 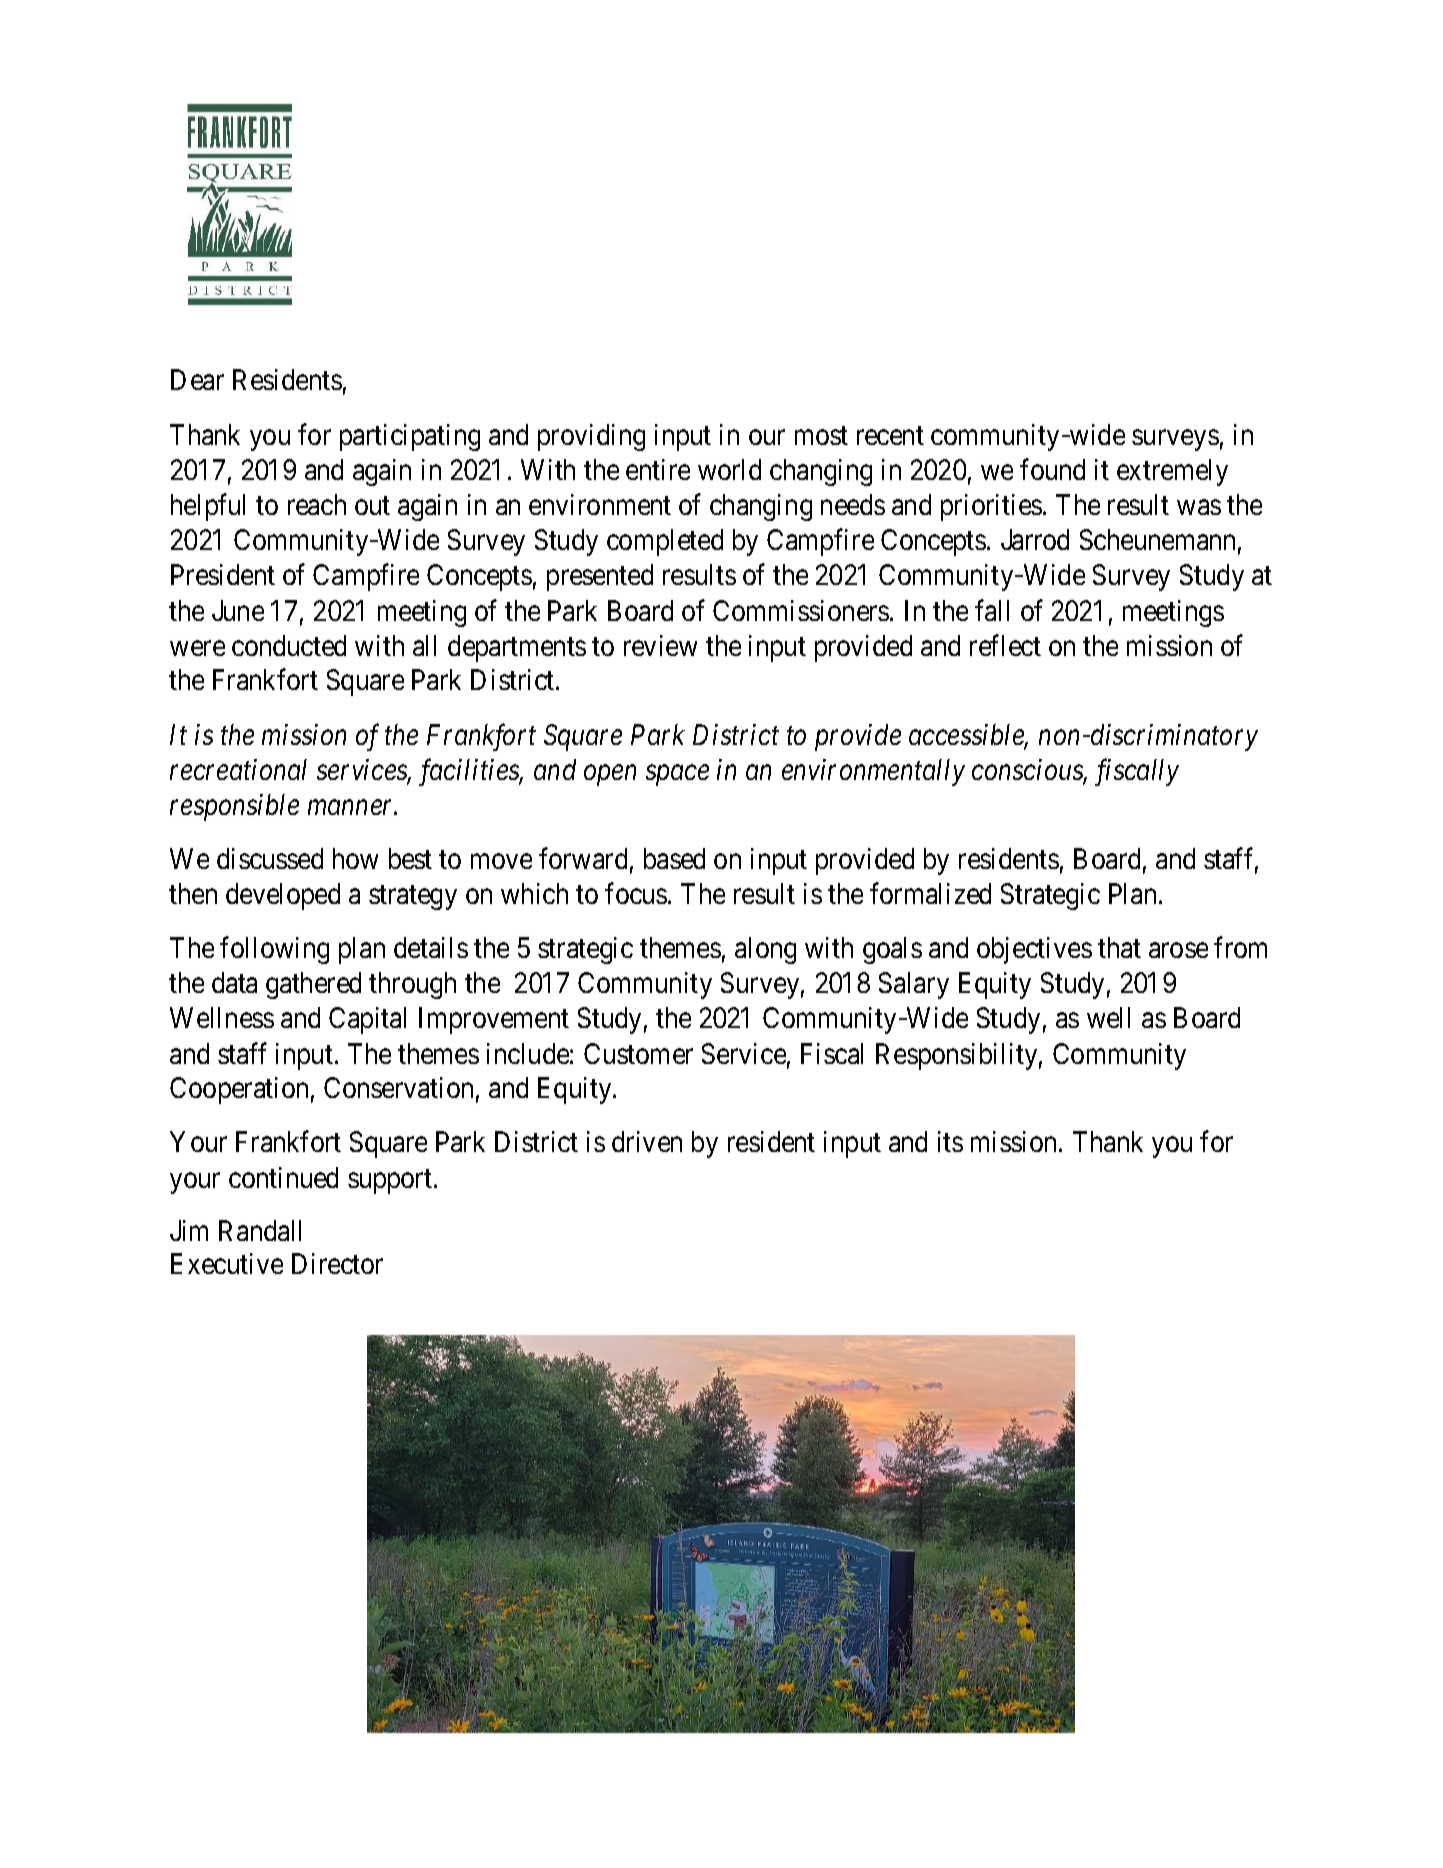 I want to click on driven, so click(x=647, y=1141).
